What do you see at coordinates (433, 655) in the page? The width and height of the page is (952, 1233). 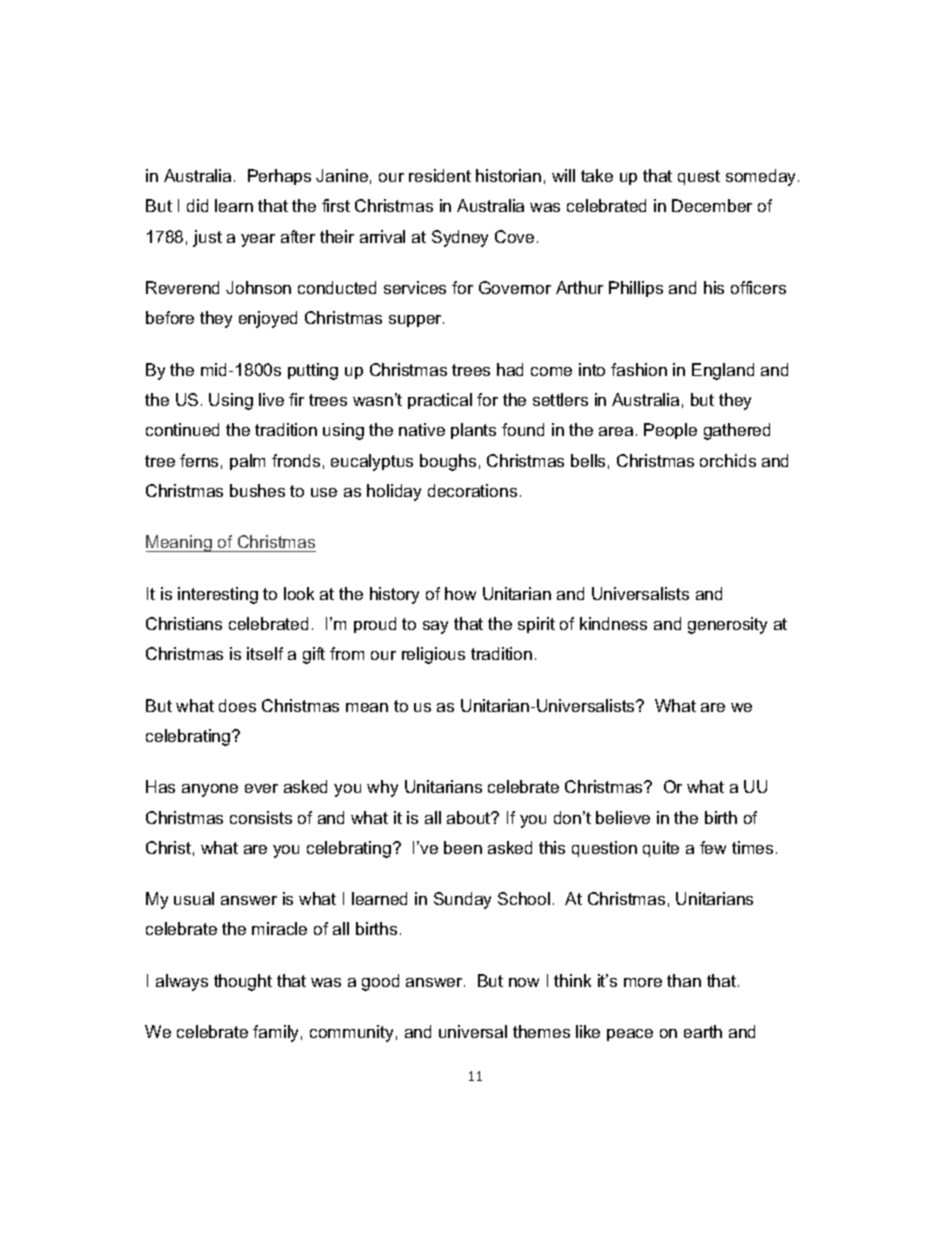 I see `religious` at bounding box center [433, 655].
